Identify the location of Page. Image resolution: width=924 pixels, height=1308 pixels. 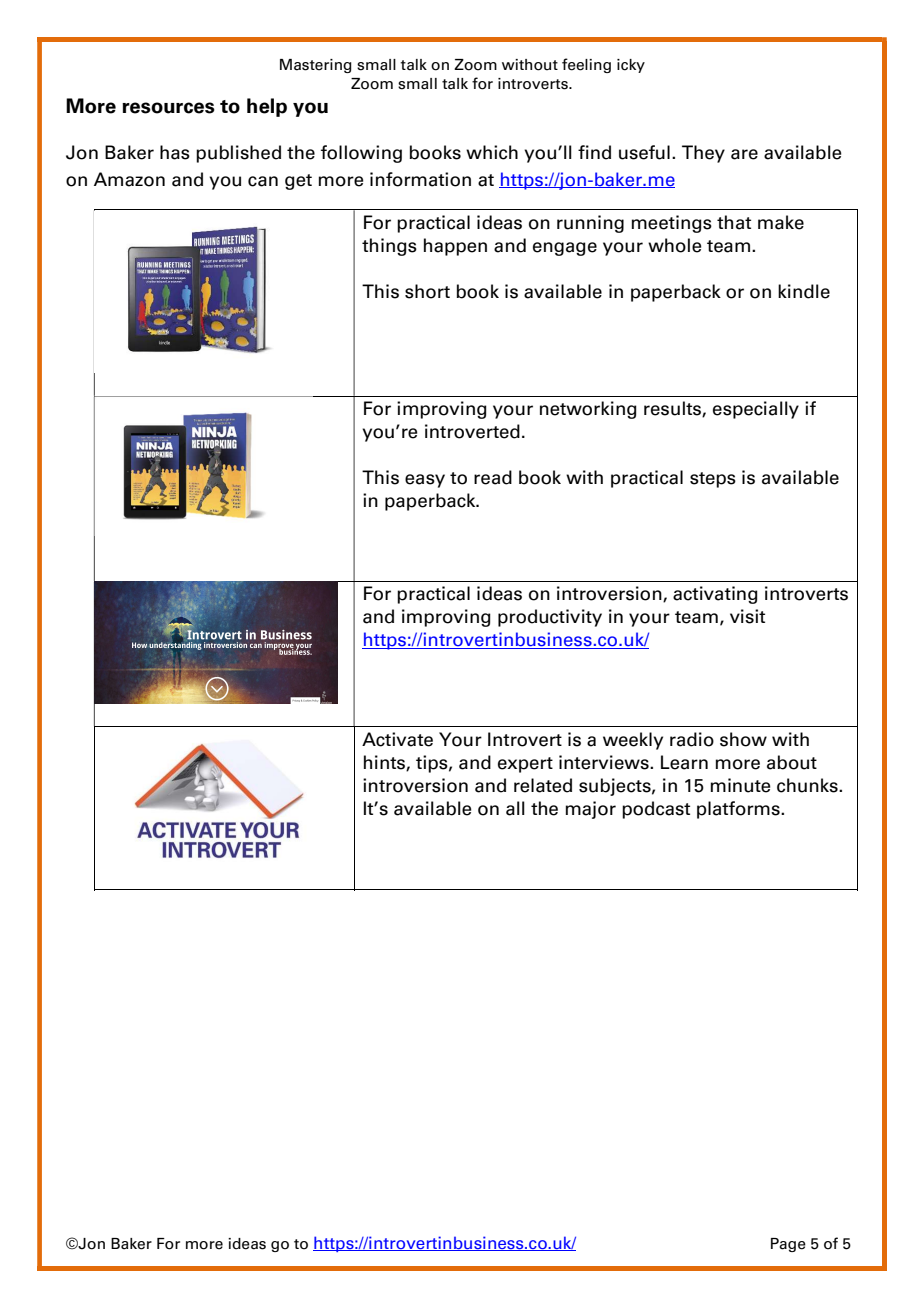
(788, 1245).
